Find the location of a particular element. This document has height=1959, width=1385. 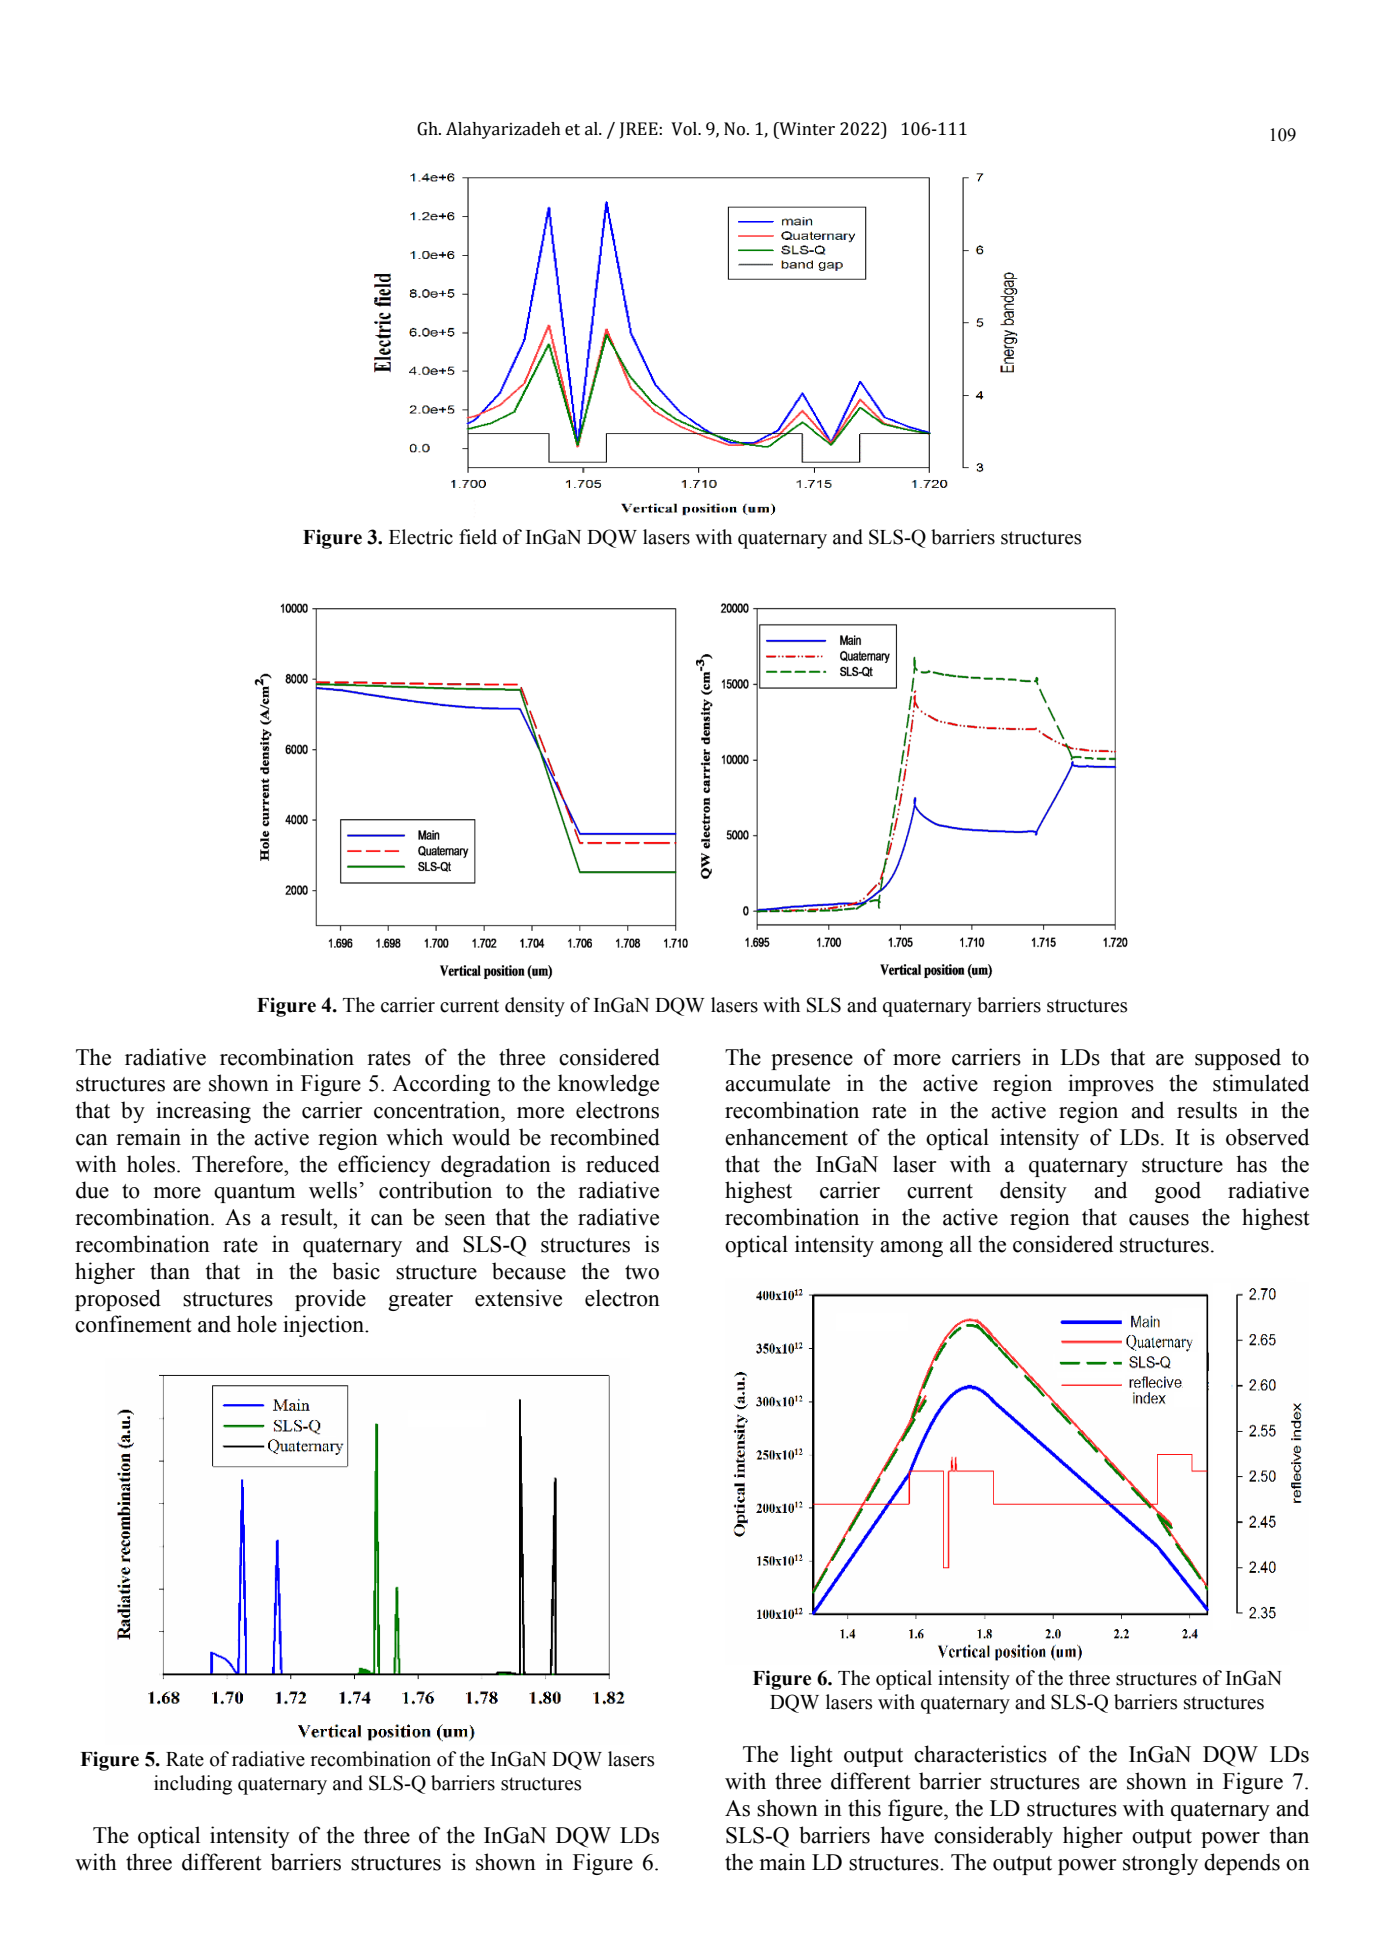

including is located at coordinates (193, 1785).
